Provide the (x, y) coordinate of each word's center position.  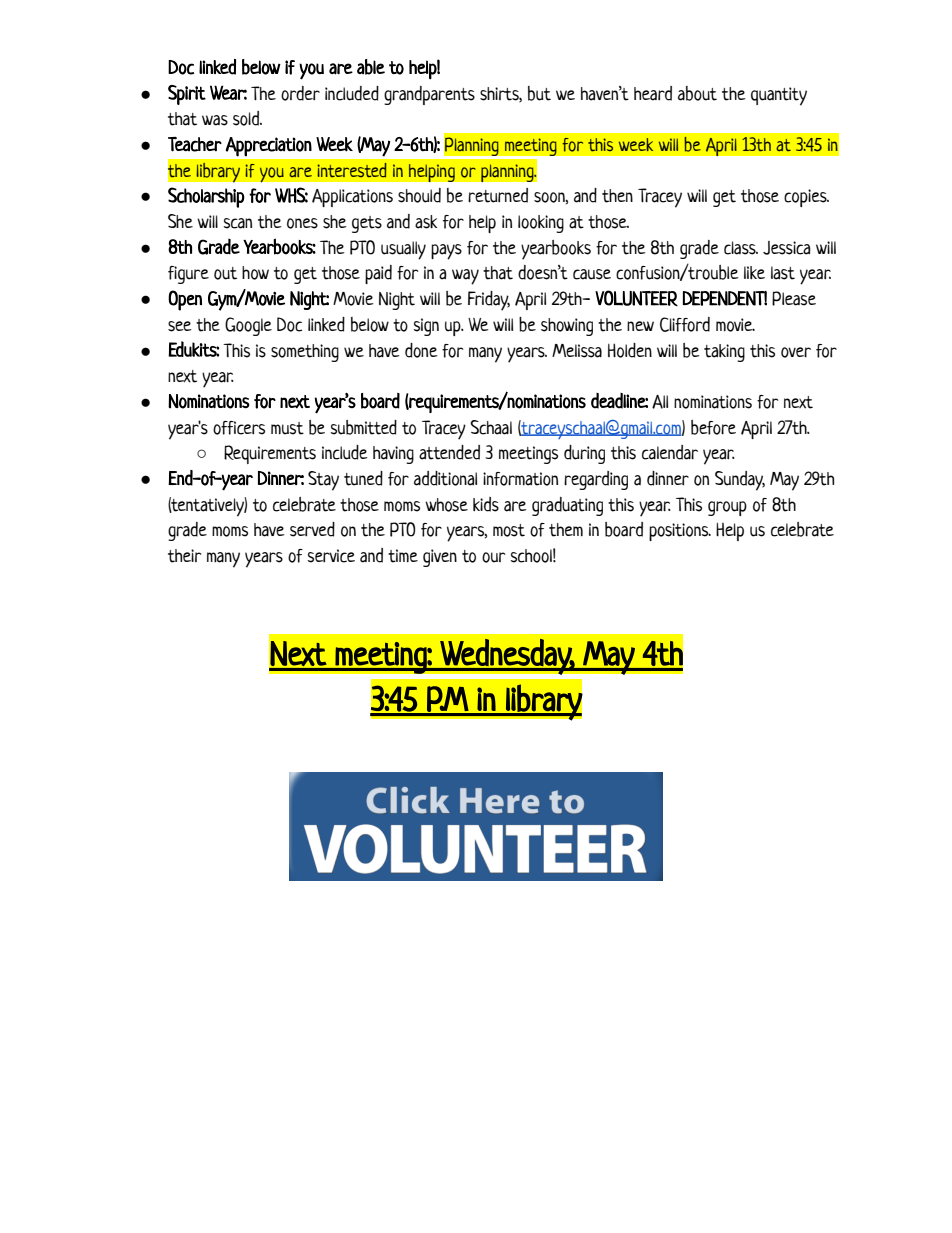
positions (680, 532)
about (697, 93)
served (312, 529)
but (539, 93)
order (300, 93)
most (509, 530)
